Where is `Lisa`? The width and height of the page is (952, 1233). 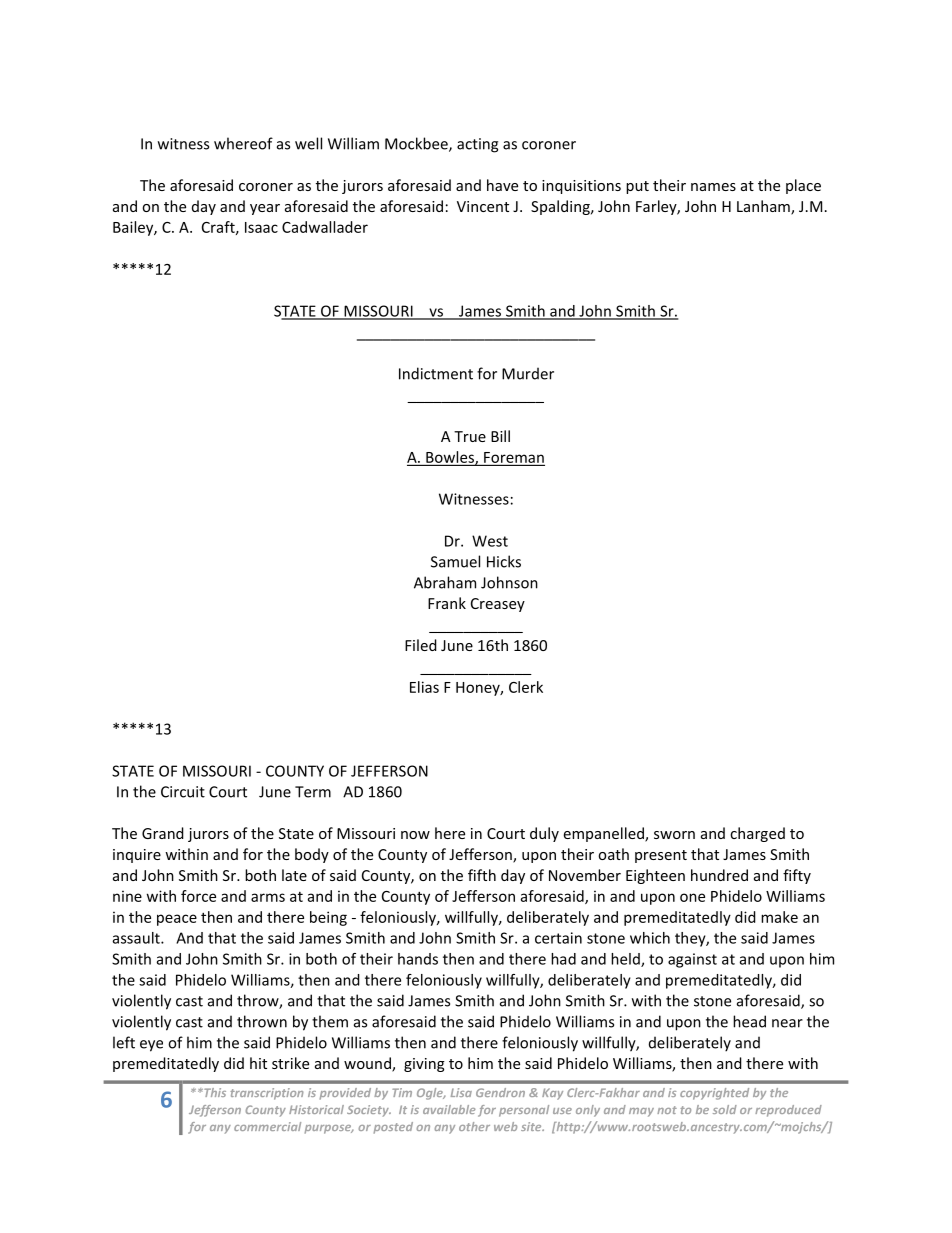
Lisa is located at coordinates (461, 1092).
